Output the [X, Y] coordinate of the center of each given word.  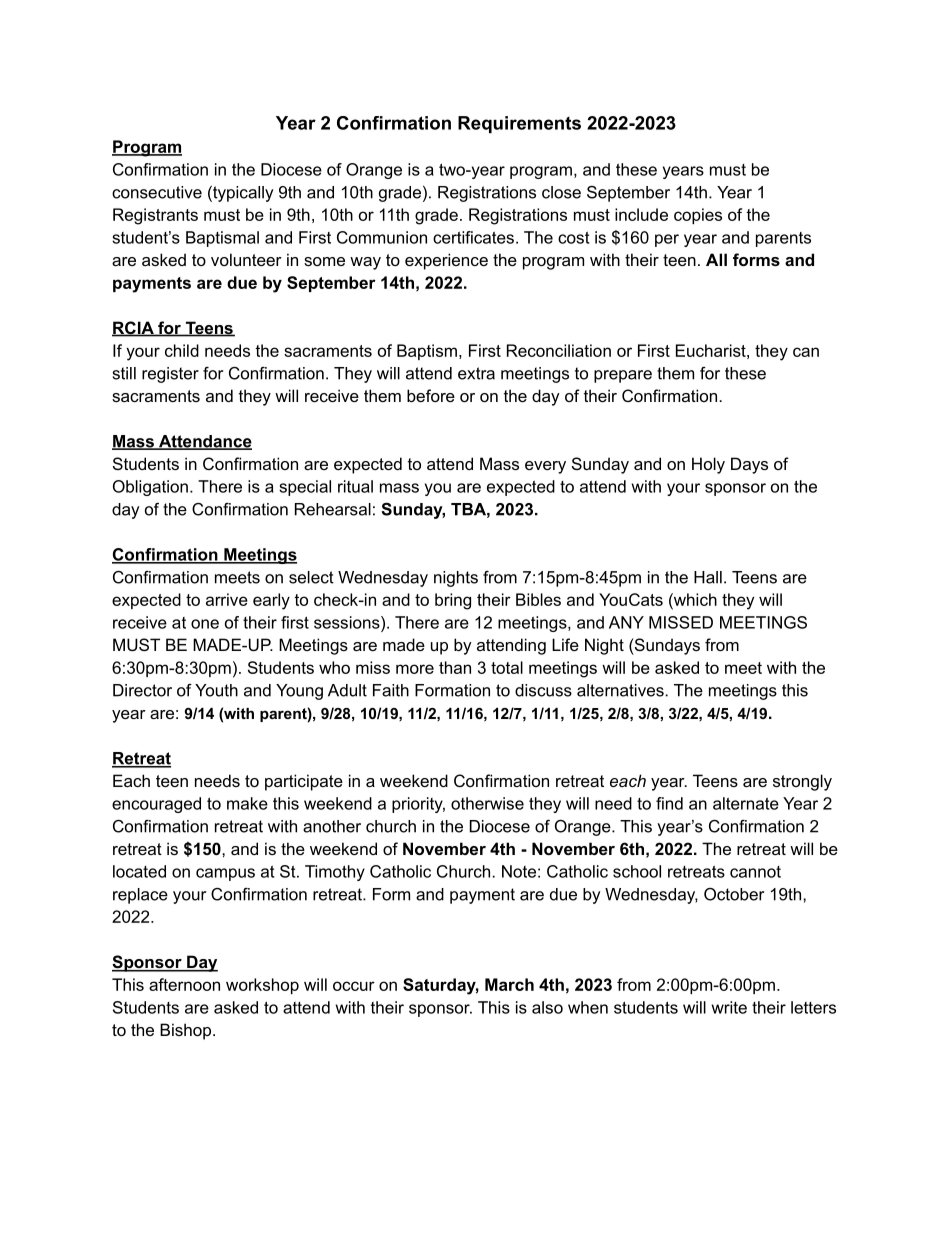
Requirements [519, 124]
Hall [708, 577]
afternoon [184, 984]
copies [698, 216]
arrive [227, 599]
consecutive [157, 192]
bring [453, 601]
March [509, 984]
